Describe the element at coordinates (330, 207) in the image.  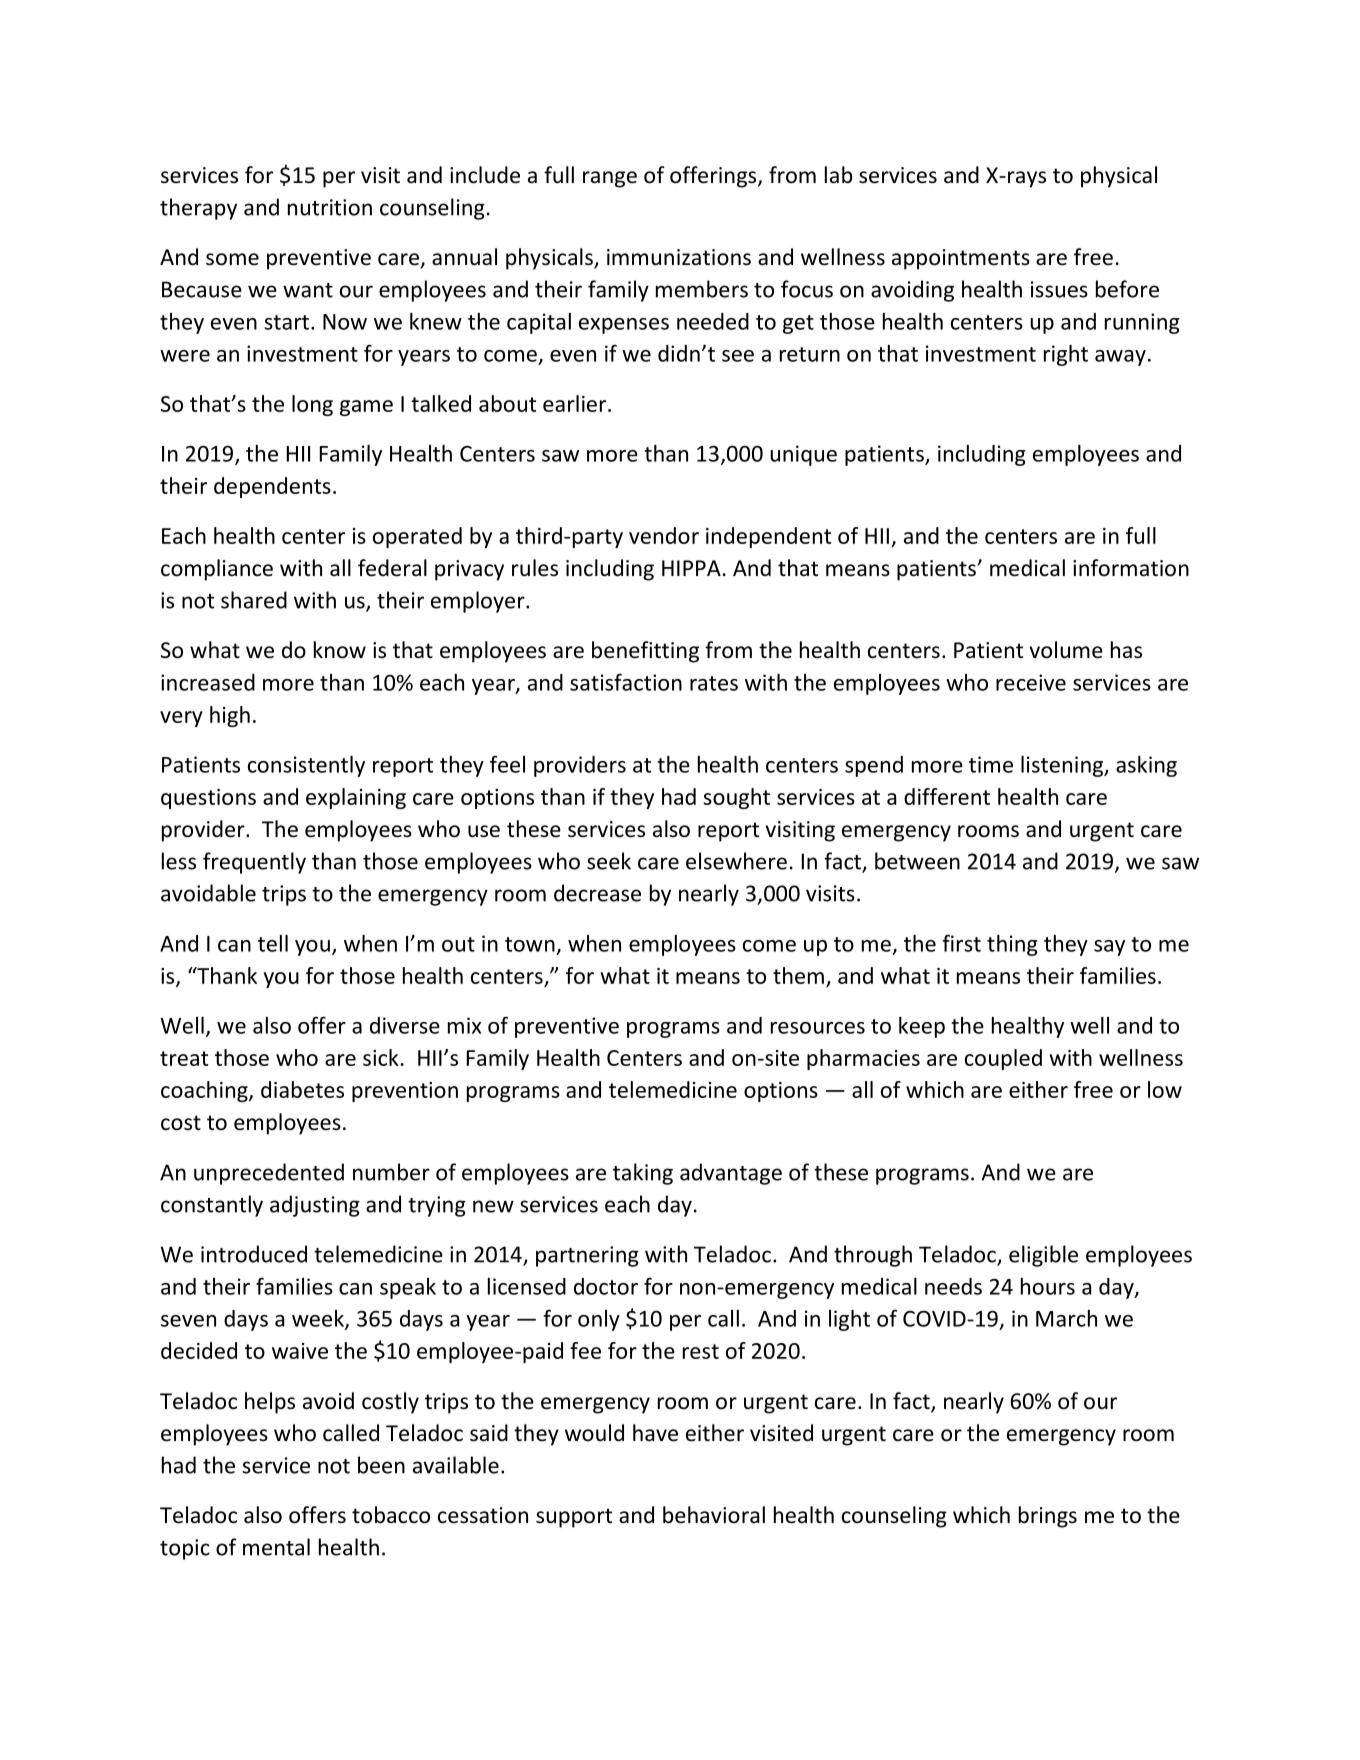
I see `nutrition` at that location.
